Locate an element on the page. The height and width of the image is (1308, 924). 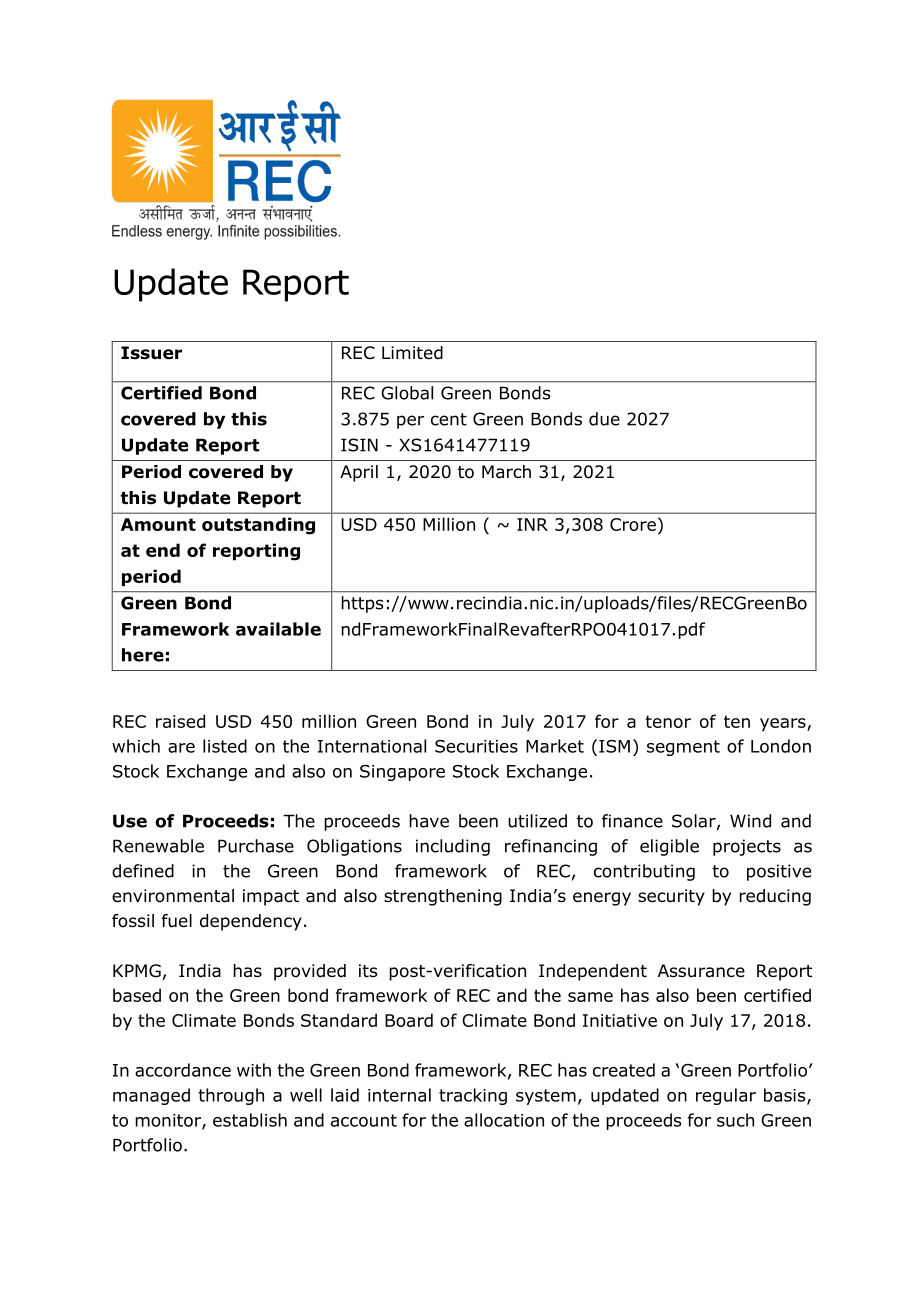
strengthening is located at coordinates (443, 897).
